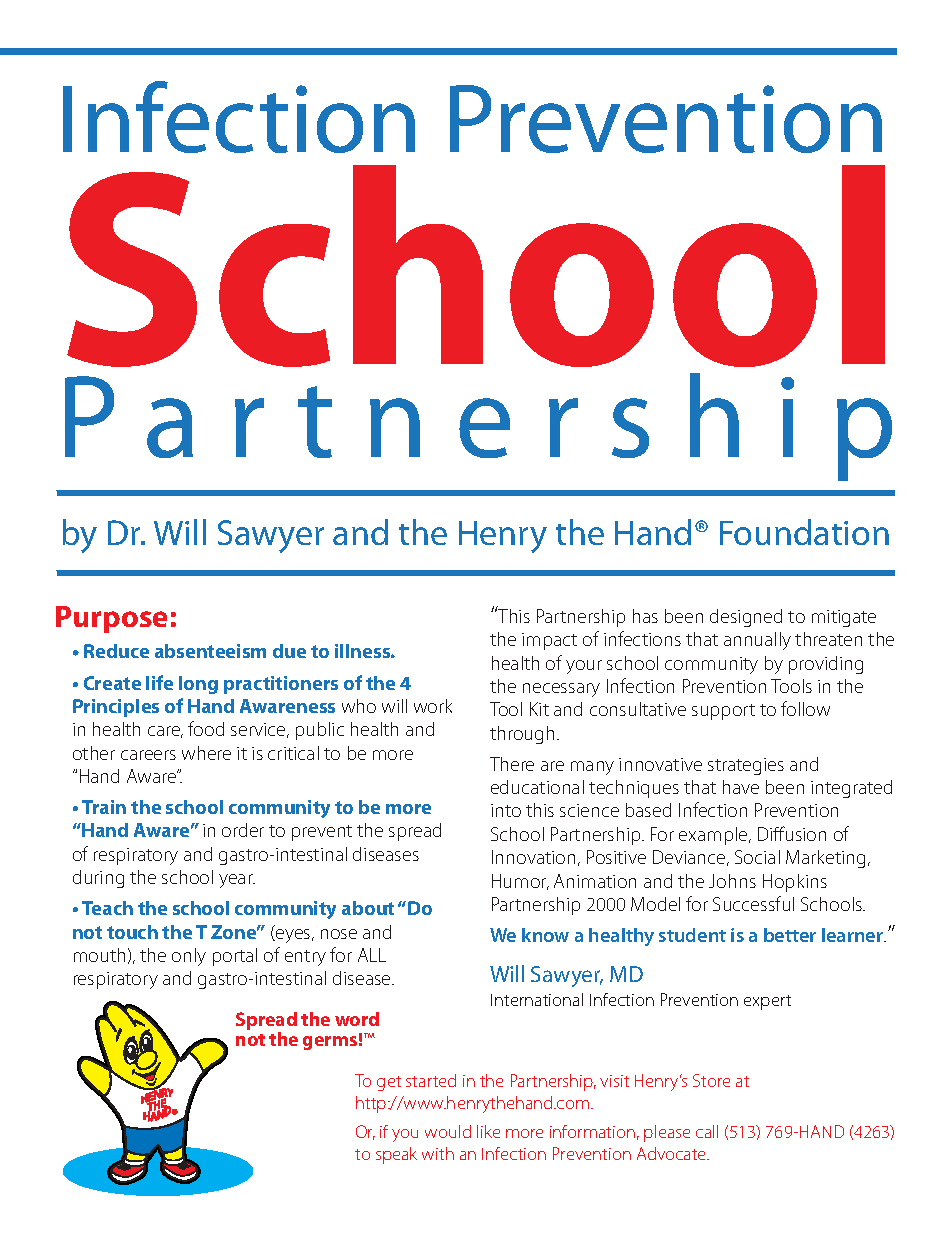 Image resolution: width=952 pixels, height=1233 pixels. I want to click on through, so click(522, 735).
